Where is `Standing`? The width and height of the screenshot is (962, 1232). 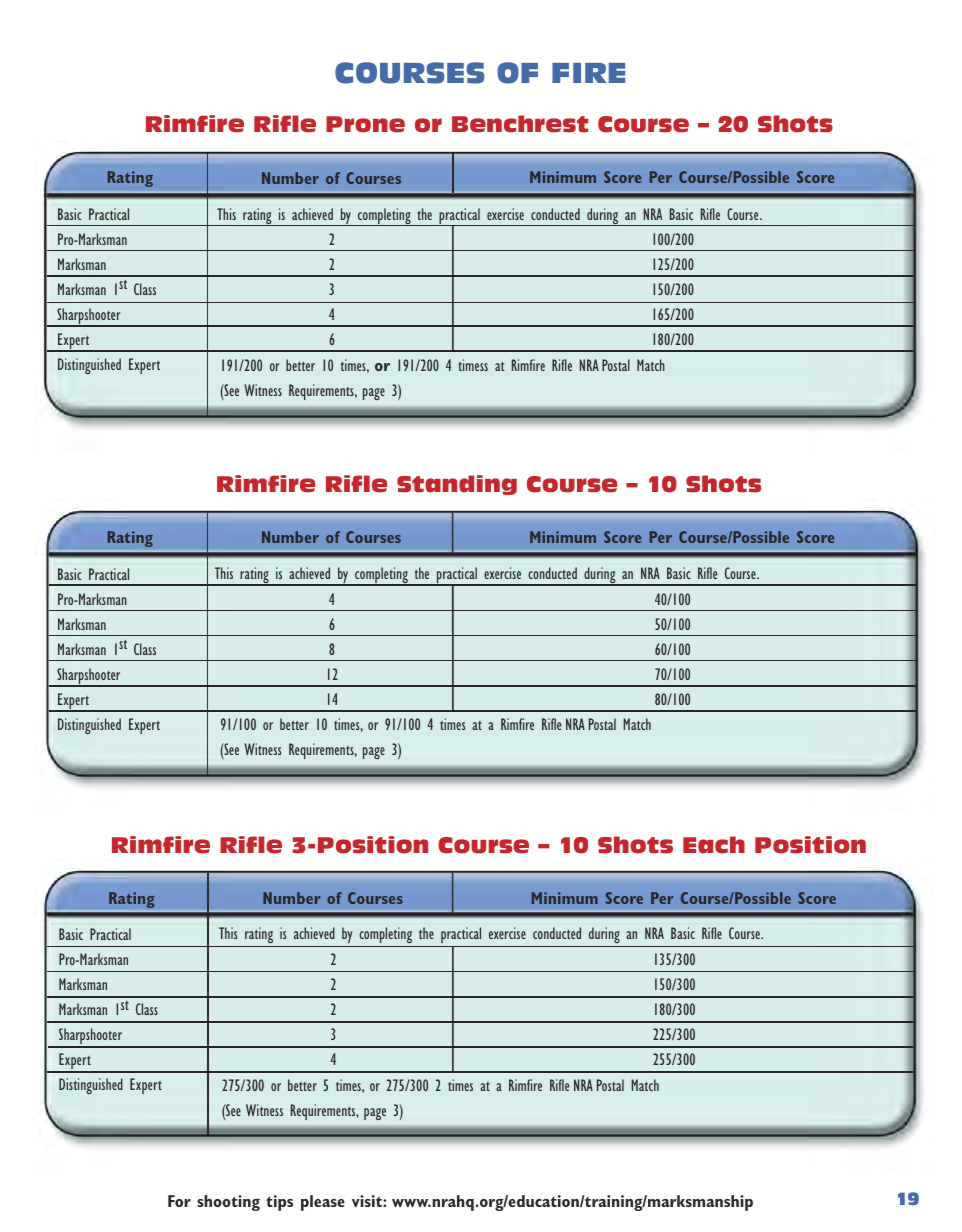
Standing is located at coordinates (457, 485).
